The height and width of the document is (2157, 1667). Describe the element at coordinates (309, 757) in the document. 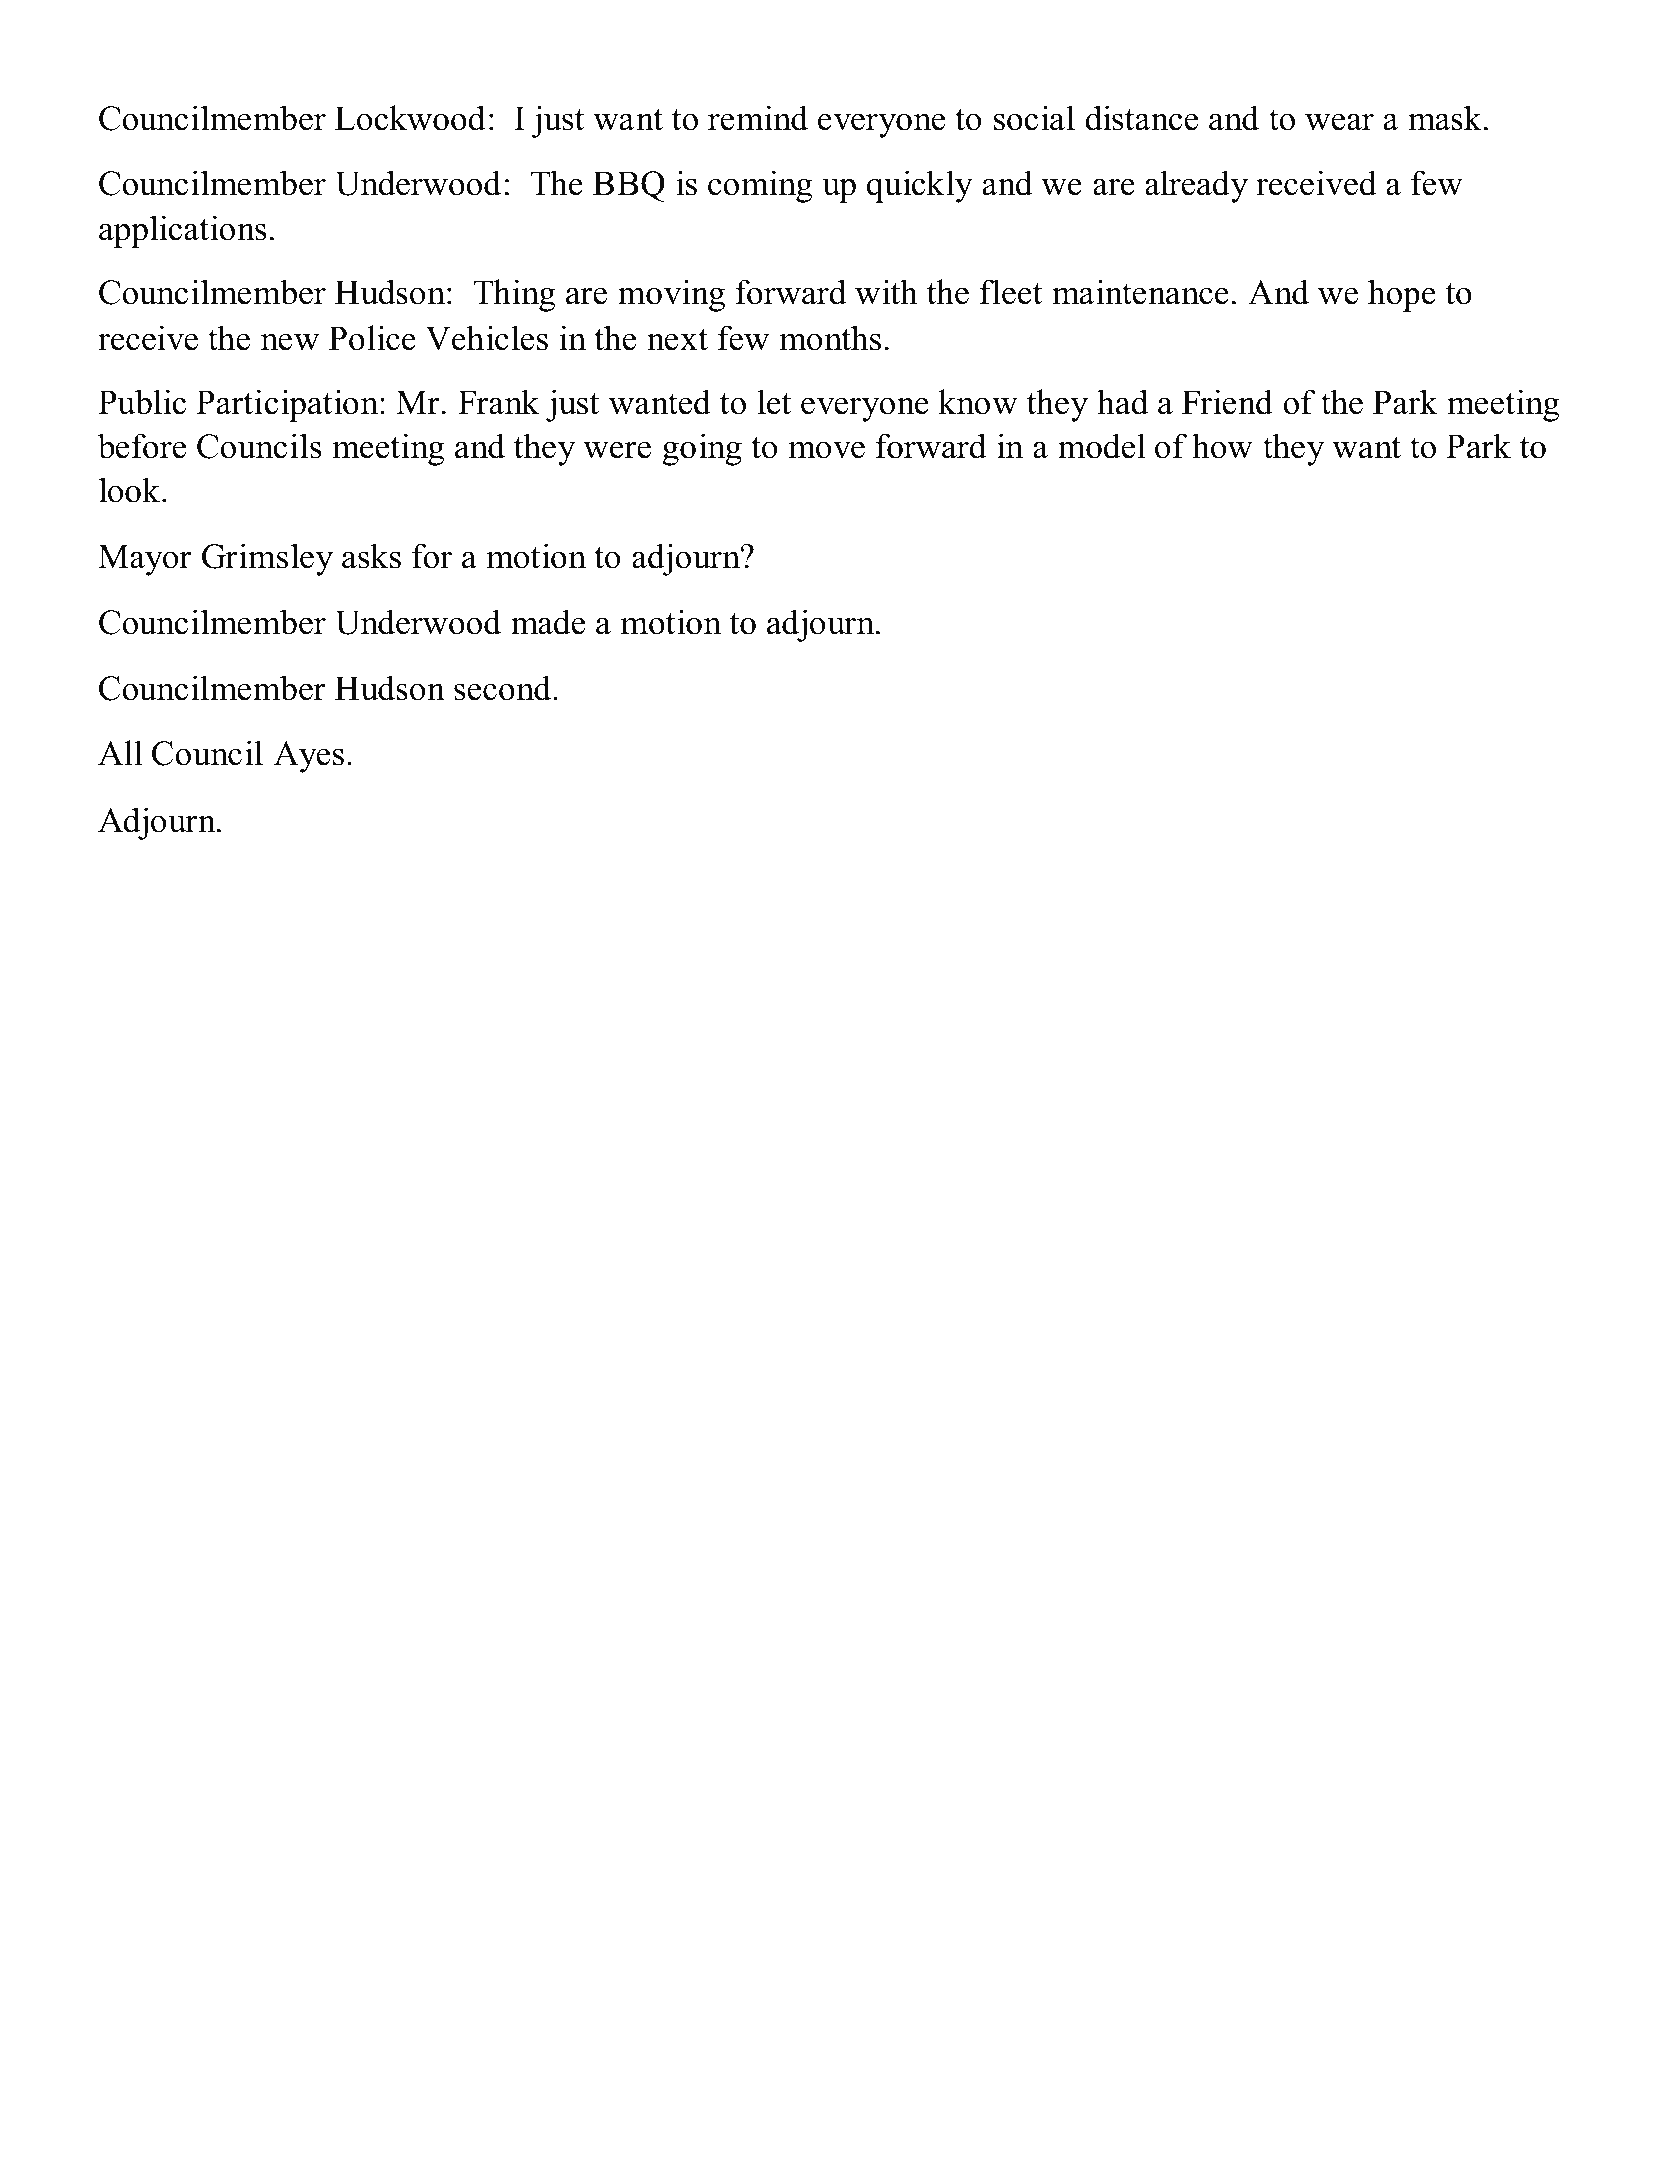

I see `Ayes` at that location.
